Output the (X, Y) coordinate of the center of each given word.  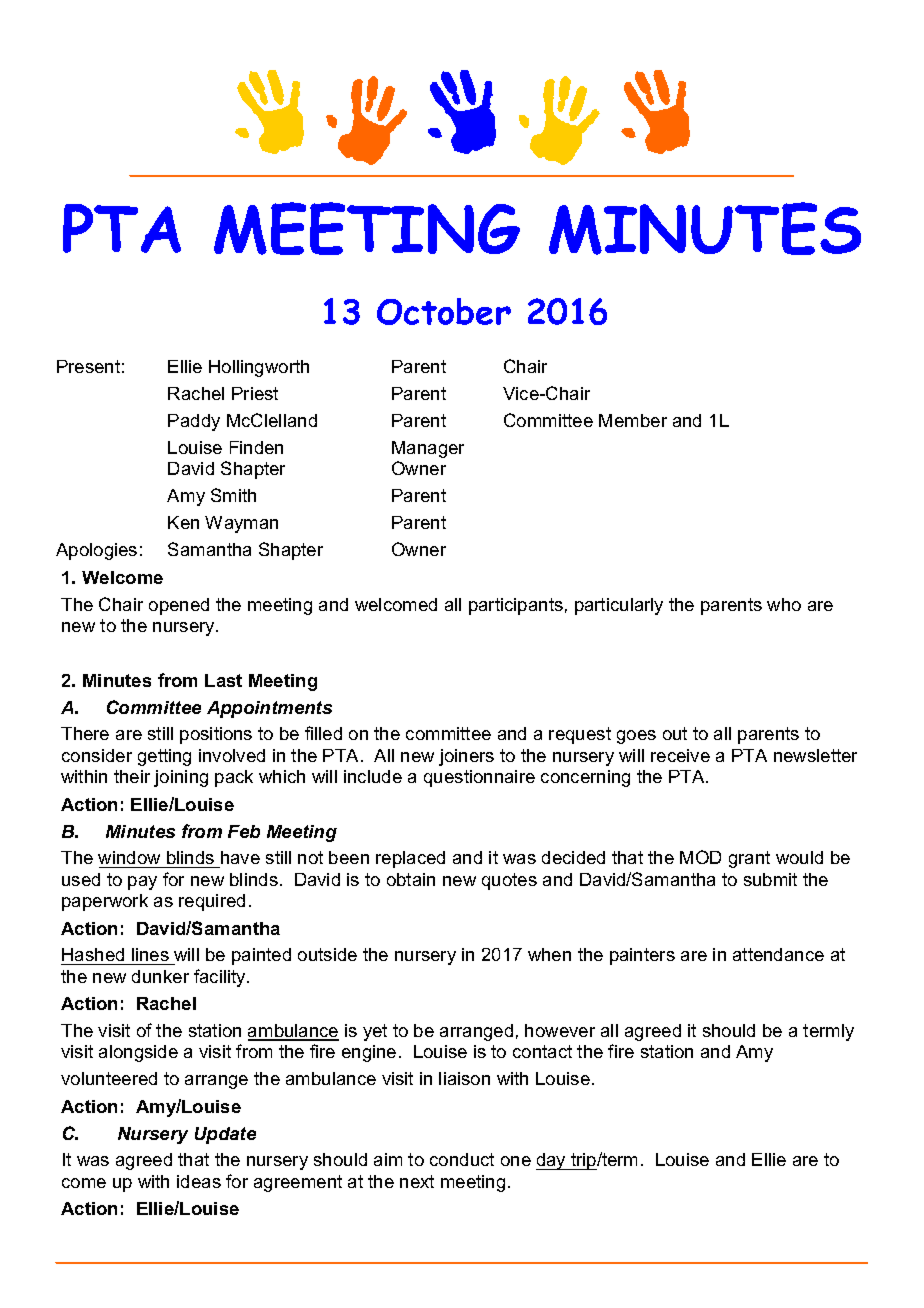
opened (179, 606)
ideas (199, 1181)
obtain (411, 879)
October (444, 311)
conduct (462, 1159)
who (784, 604)
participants (516, 606)
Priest (255, 393)
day (552, 1161)
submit (770, 879)
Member (633, 420)
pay (142, 883)
